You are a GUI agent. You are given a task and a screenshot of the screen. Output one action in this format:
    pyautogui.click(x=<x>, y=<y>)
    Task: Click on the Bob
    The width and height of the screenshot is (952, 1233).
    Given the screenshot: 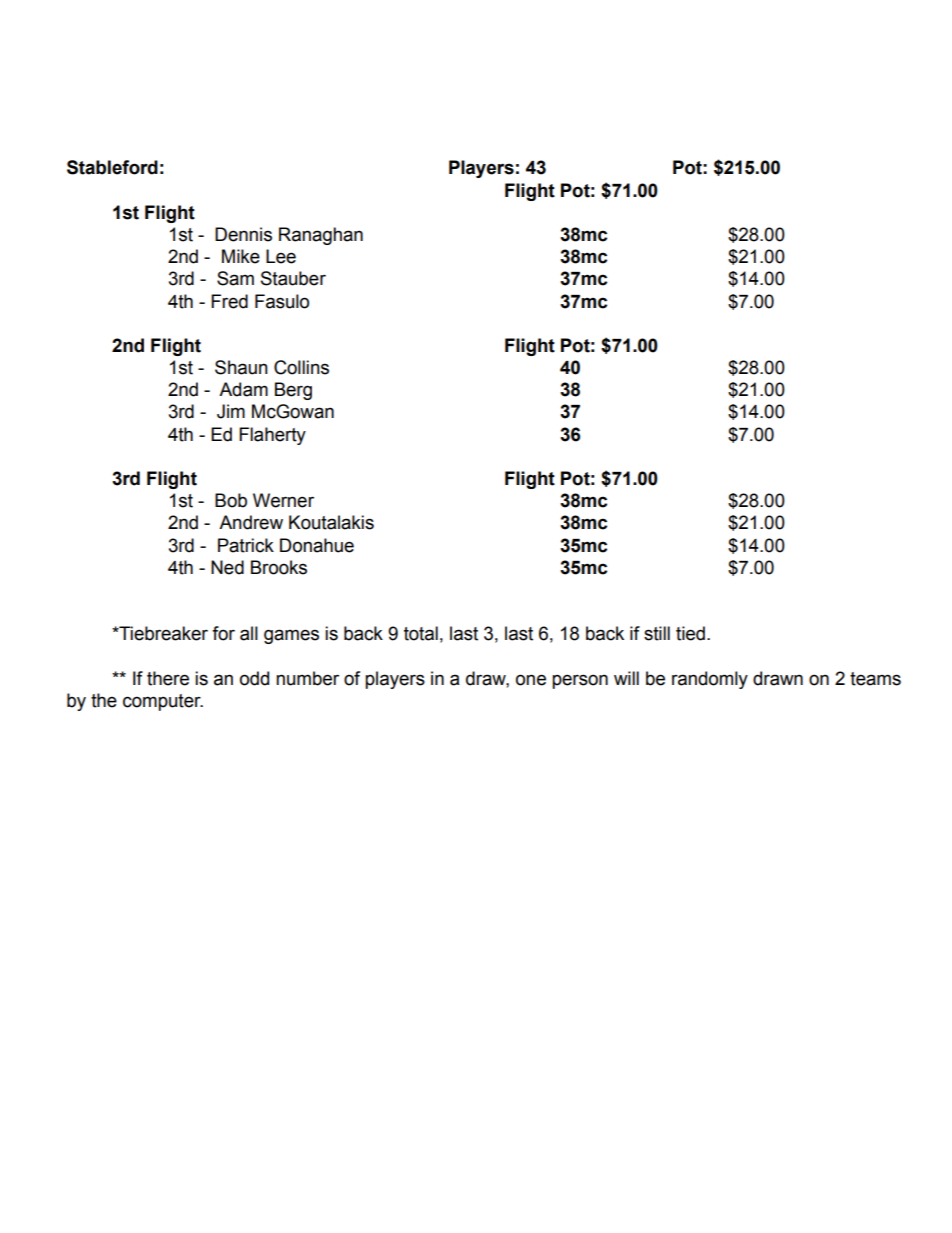 What is the action you would take?
    pyautogui.click(x=231, y=500)
